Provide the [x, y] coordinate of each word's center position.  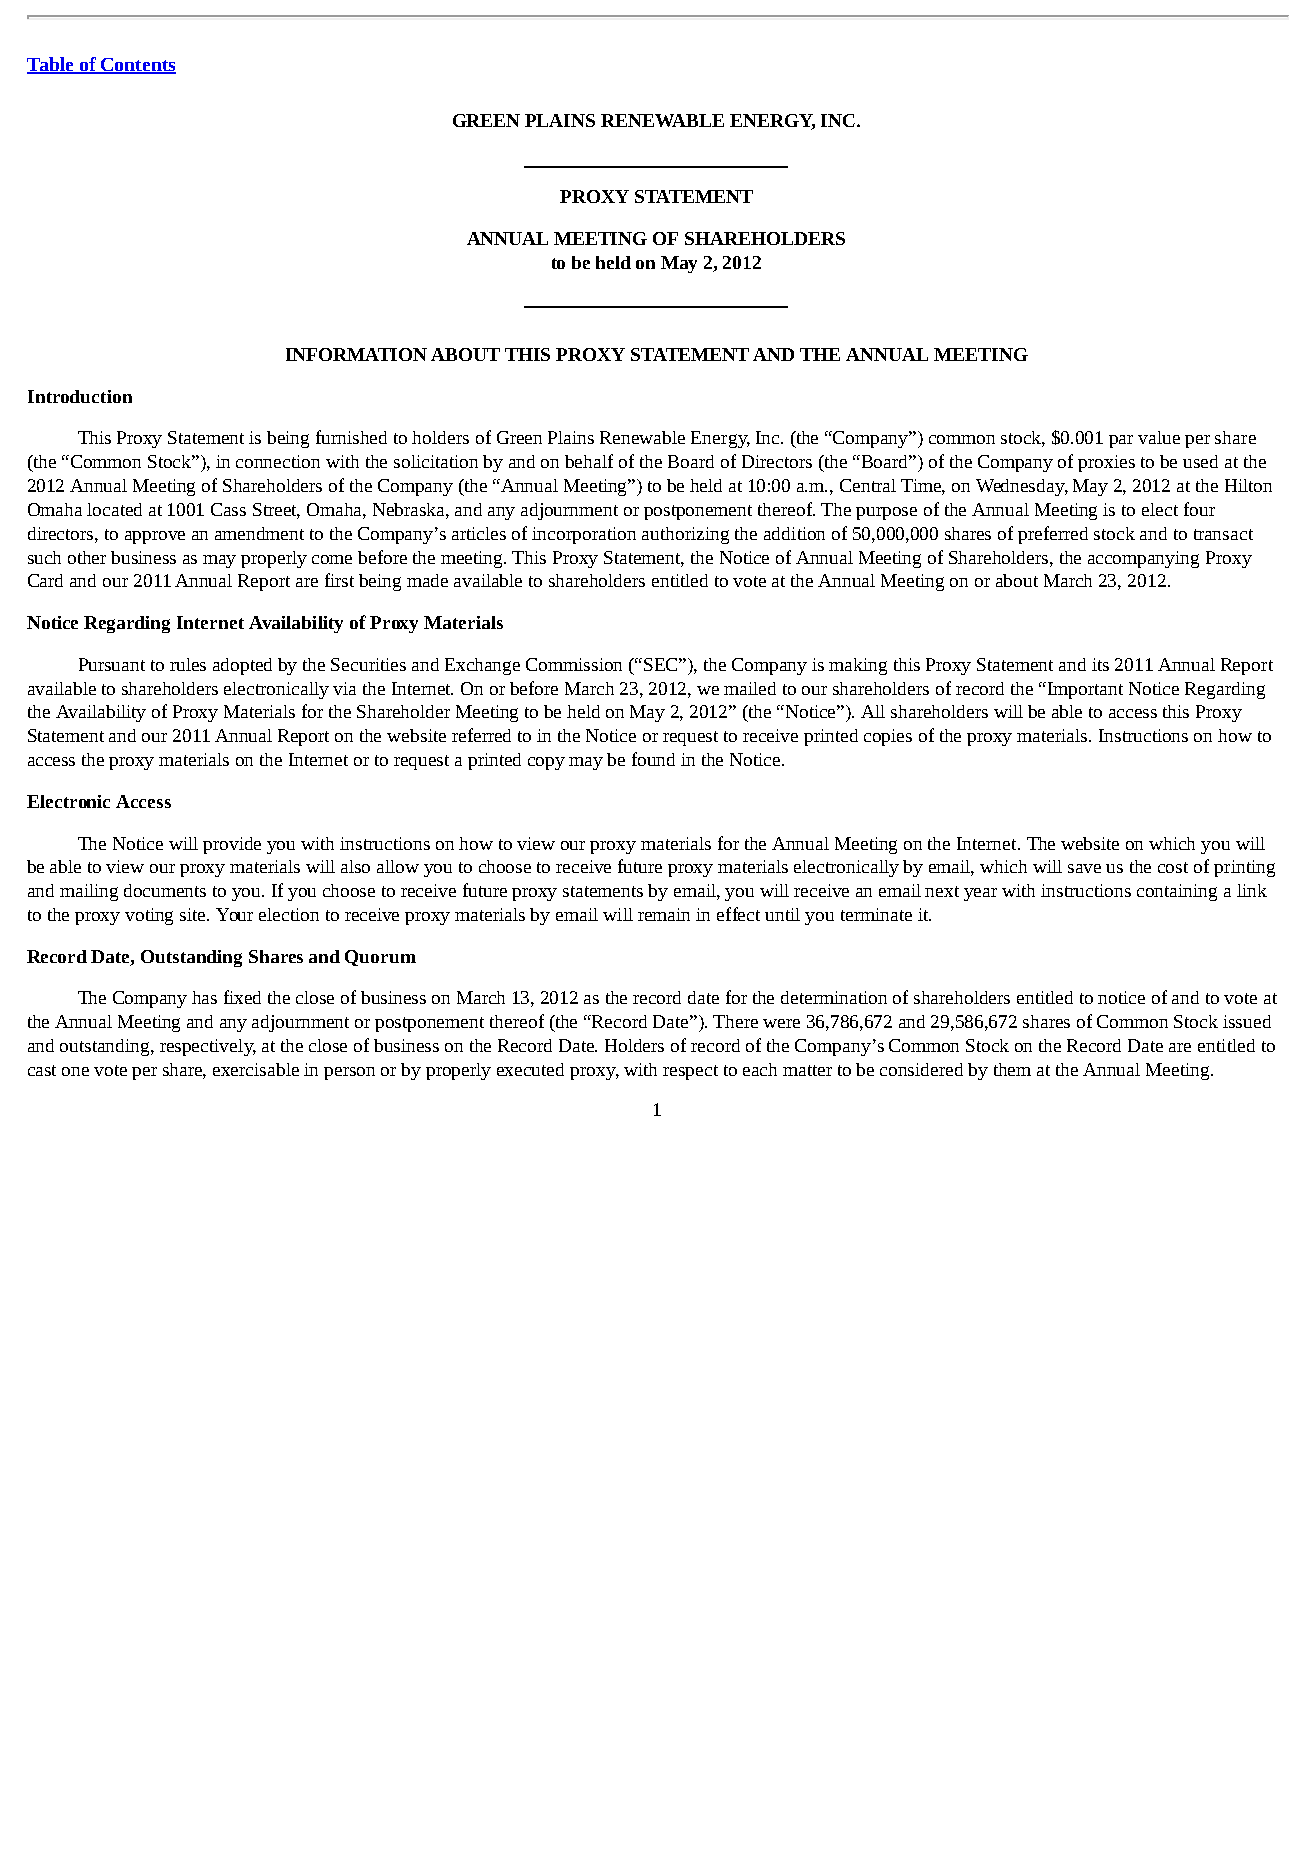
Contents [137, 65]
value [1159, 437]
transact [1223, 534]
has [204, 997]
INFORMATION [356, 354]
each [760, 1069]
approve [155, 537]
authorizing [685, 535]
